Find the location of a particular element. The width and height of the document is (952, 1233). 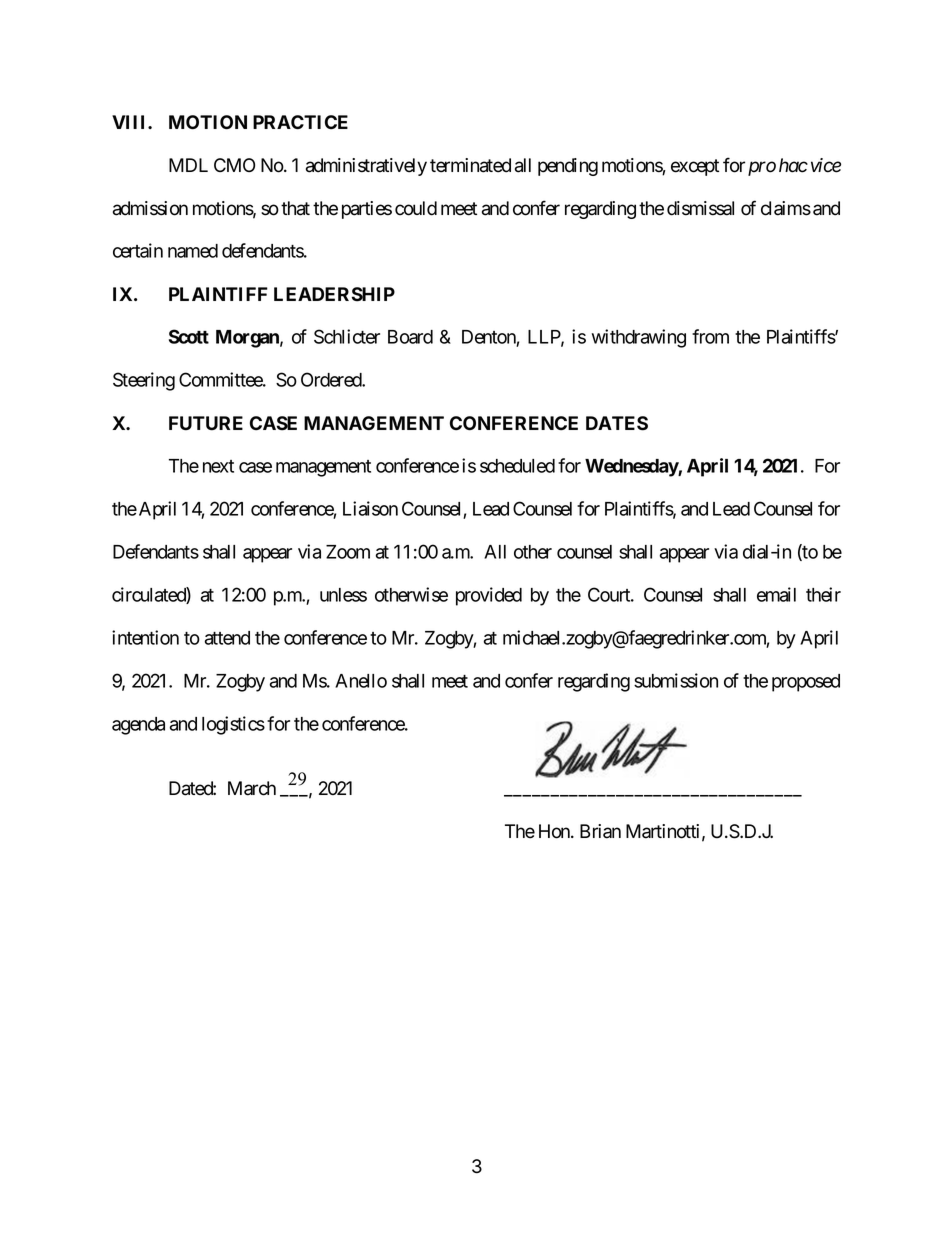

attend is located at coordinates (227, 638).
